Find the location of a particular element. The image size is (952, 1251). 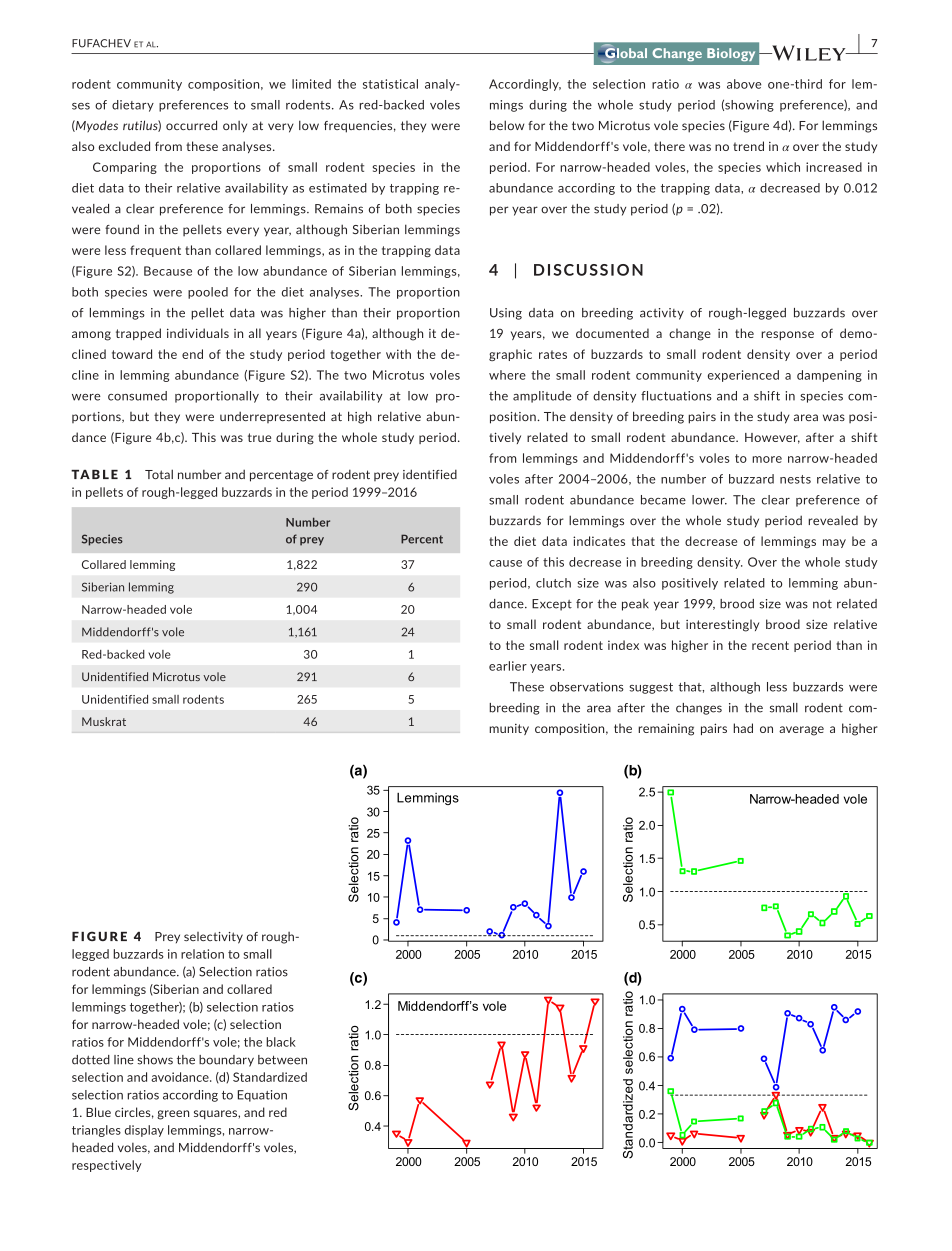

interestingly is located at coordinates (722, 625).
